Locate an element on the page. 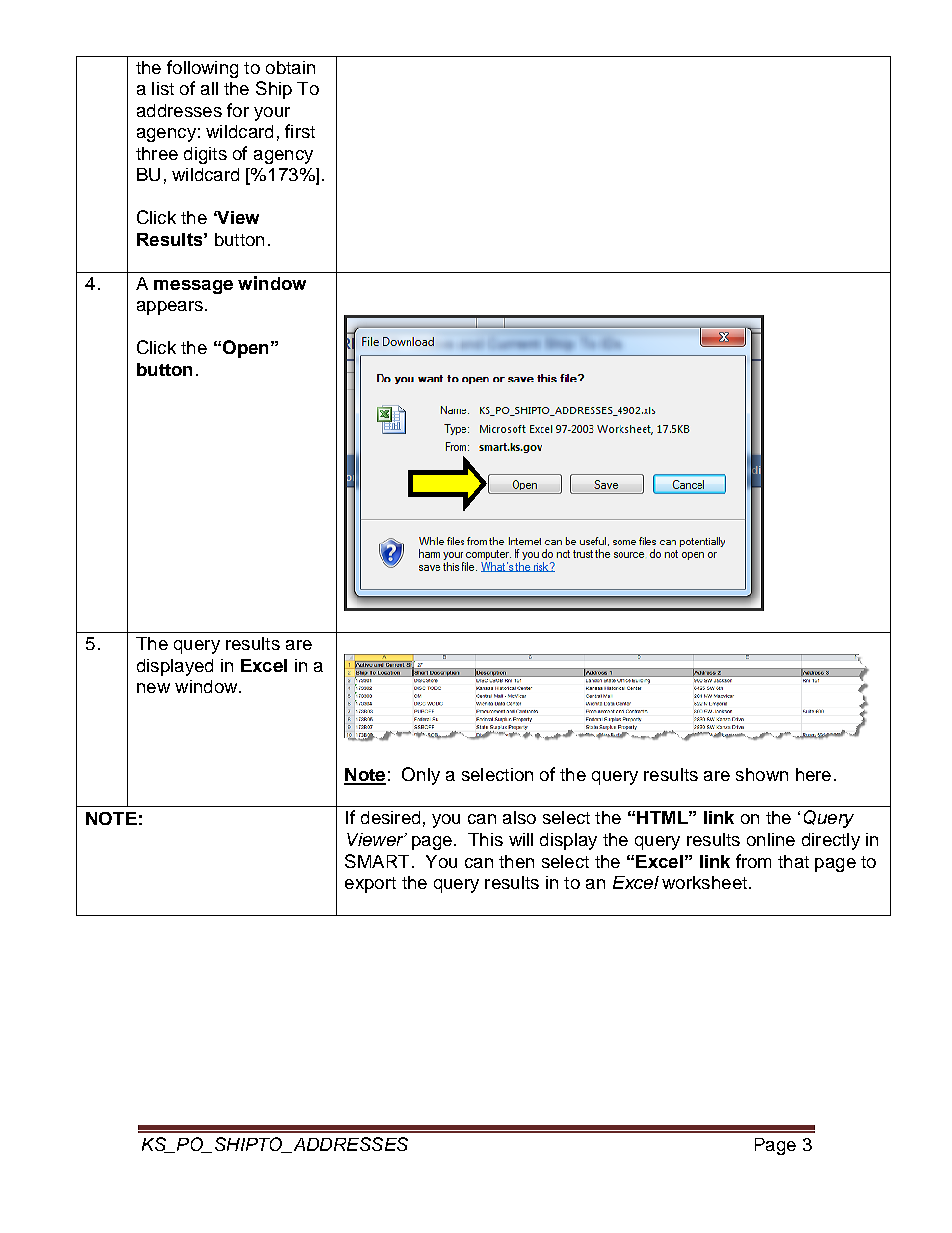 This image has width=952, height=1233. appears is located at coordinates (170, 308).
